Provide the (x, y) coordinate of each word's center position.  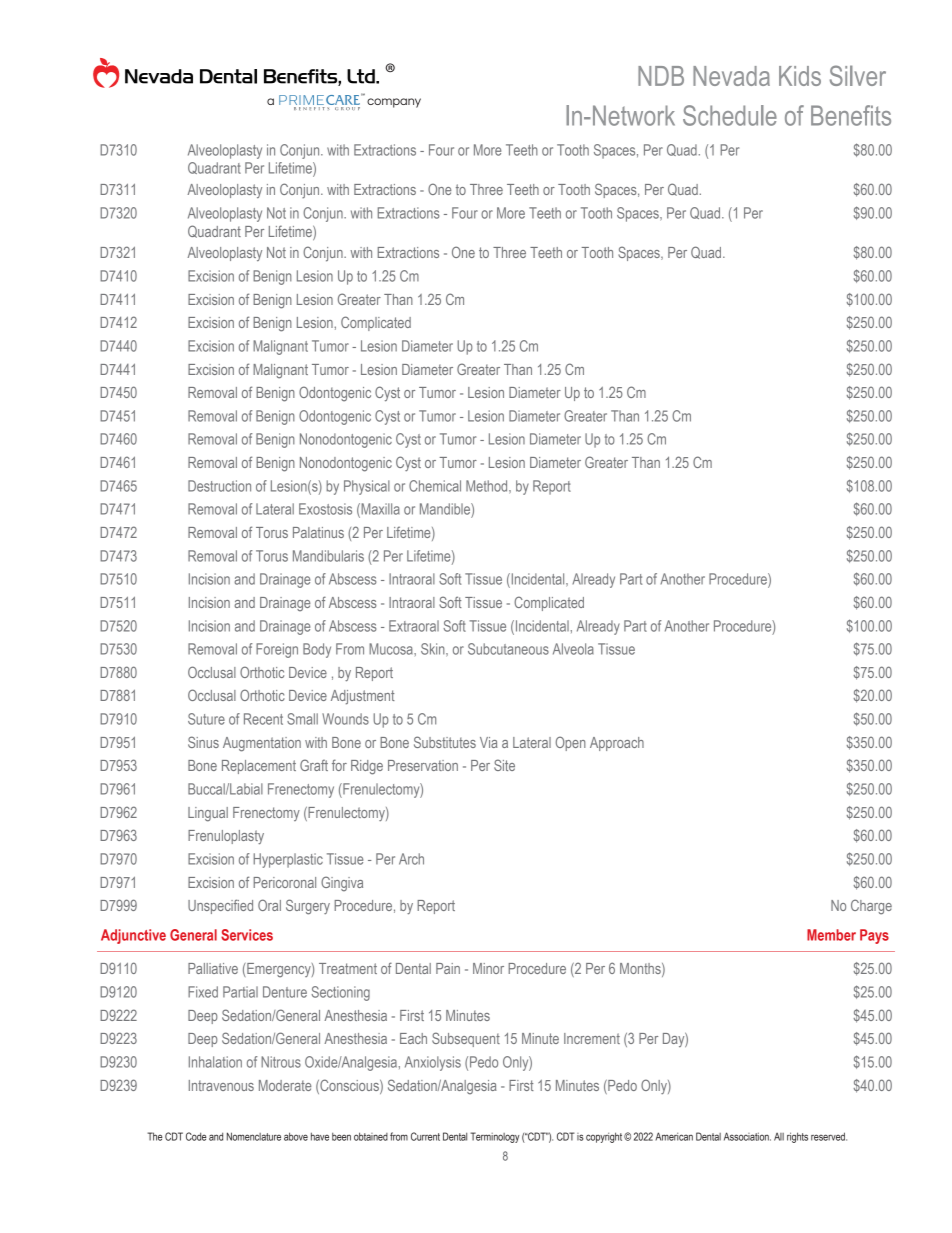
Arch (411, 859)
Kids (800, 76)
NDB (661, 76)
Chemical (435, 486)
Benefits (851, 115)
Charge (871, 907)
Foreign (277, 650)
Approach (617, 744)
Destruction (219, 486)
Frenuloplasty (226, 837)
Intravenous (221, 1085)
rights (797, 1137)
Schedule (730, 115)
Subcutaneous (508, 649)
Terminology (495, 1137)
